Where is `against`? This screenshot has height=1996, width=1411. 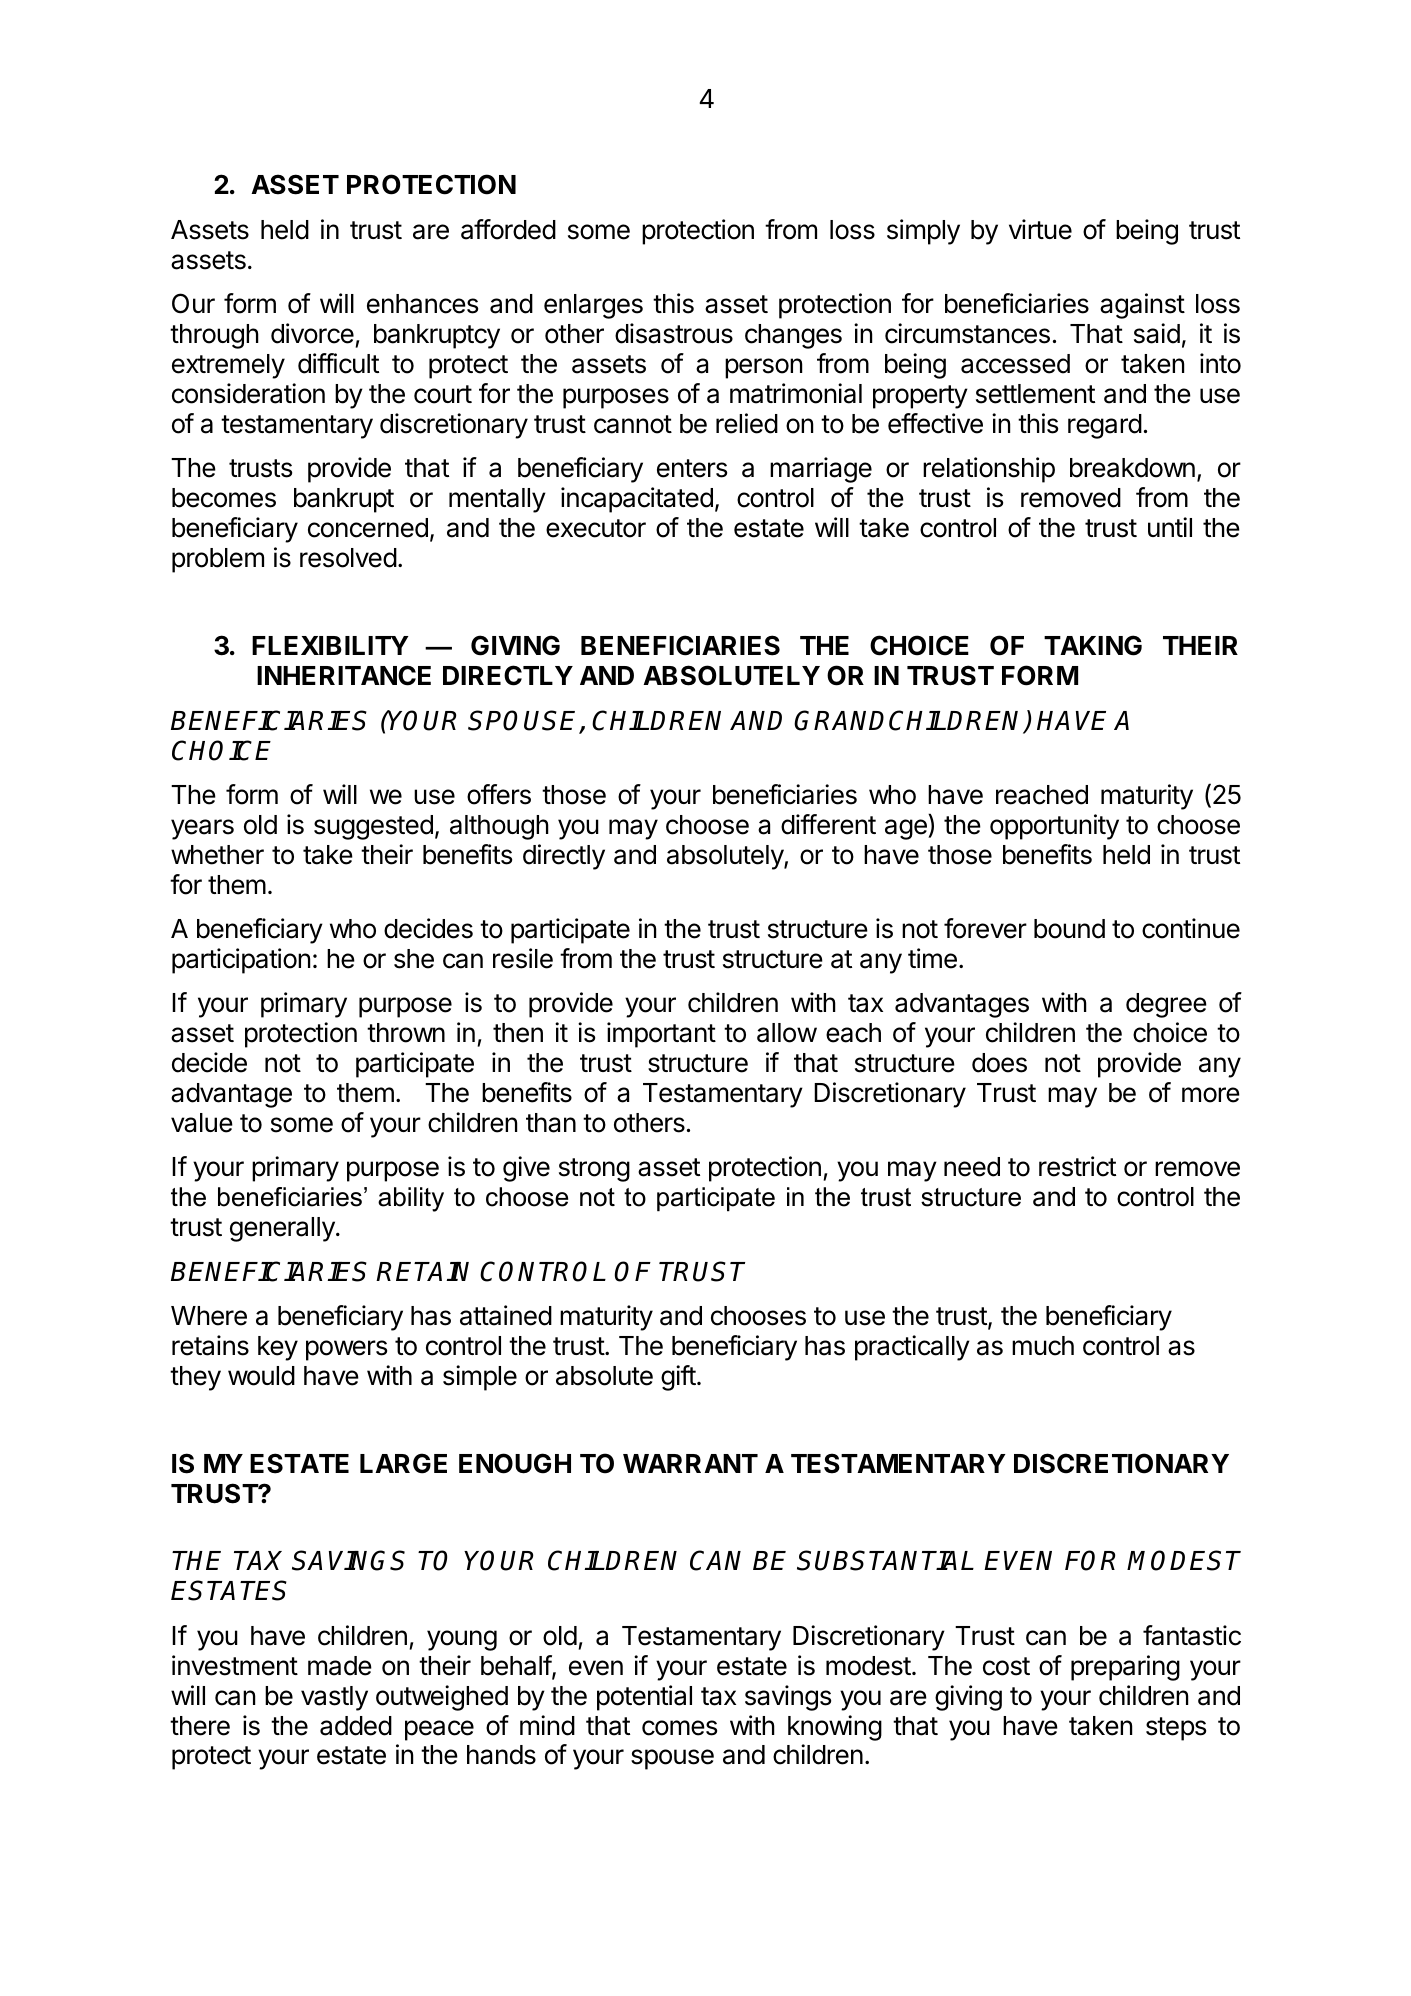 against is located at coordinates (1142, 306).
